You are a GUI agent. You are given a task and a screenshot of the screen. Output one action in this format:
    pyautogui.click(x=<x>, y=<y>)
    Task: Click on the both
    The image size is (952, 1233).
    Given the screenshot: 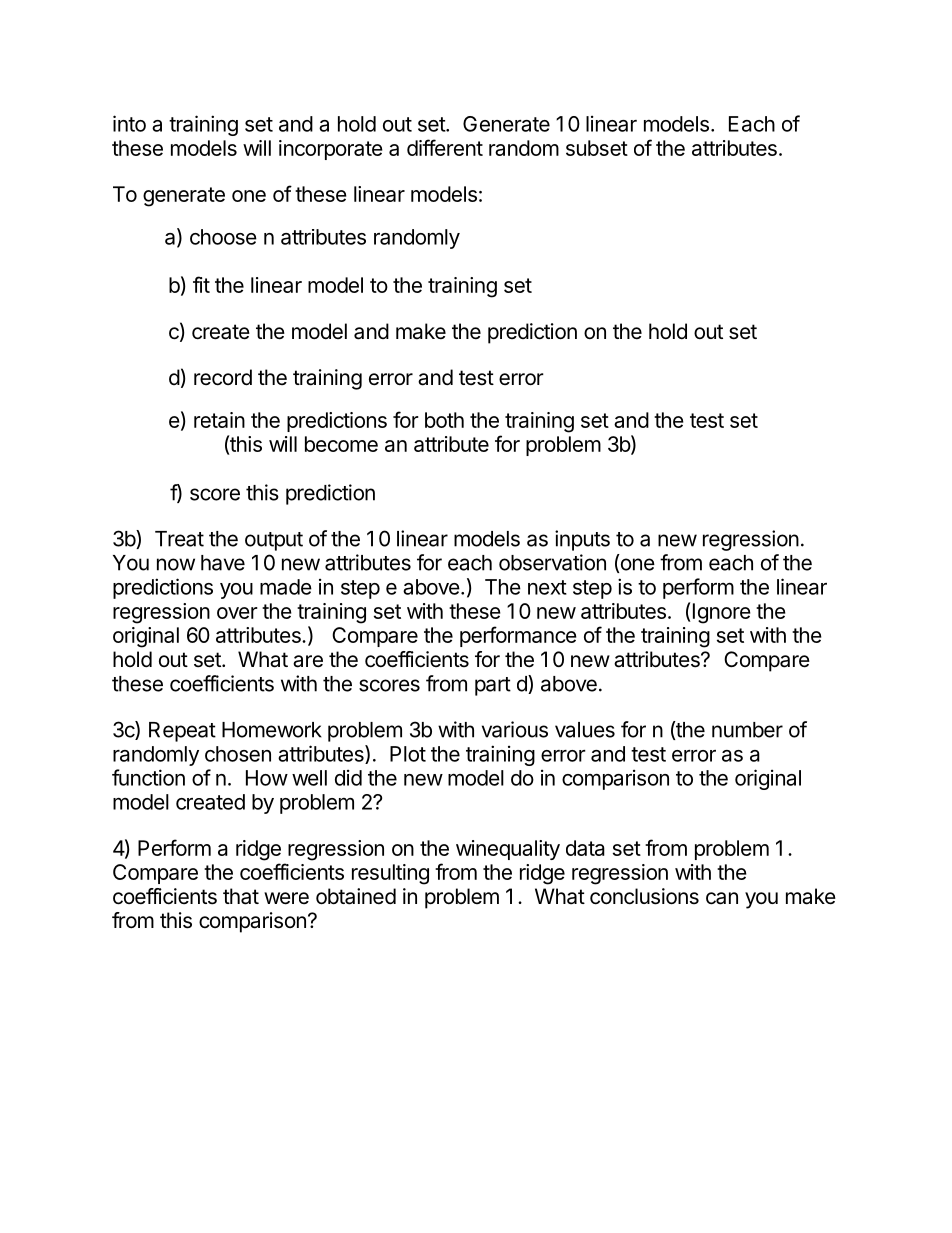 What is the action you would take?
    pyautogui.click(x=444, y=420)
